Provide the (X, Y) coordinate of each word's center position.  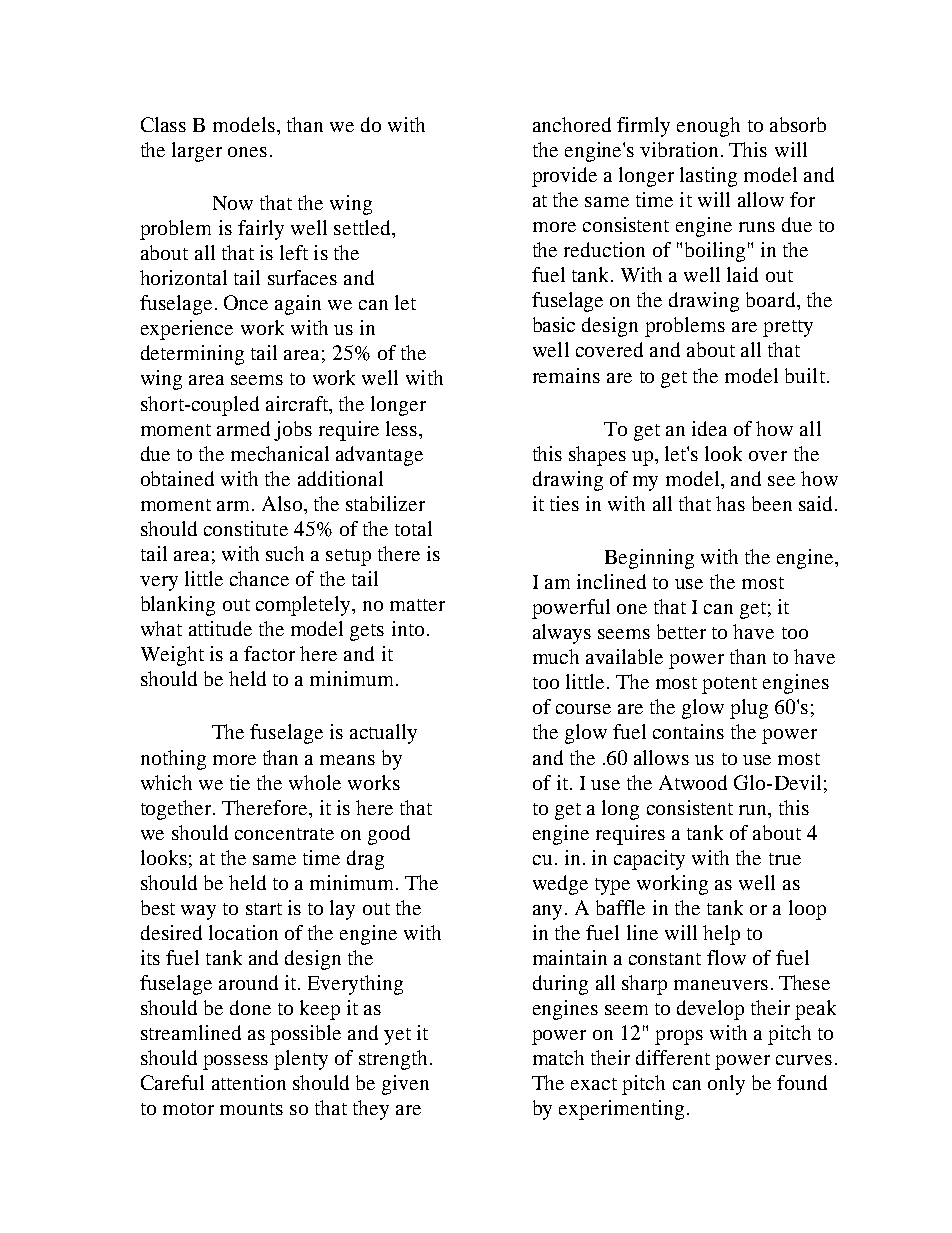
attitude (220, 628)
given (405, 1085)
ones (247, 152)
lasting (708, 177)
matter (417, 605)
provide (564, 177)
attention (249, 1082)
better (681, 631)
